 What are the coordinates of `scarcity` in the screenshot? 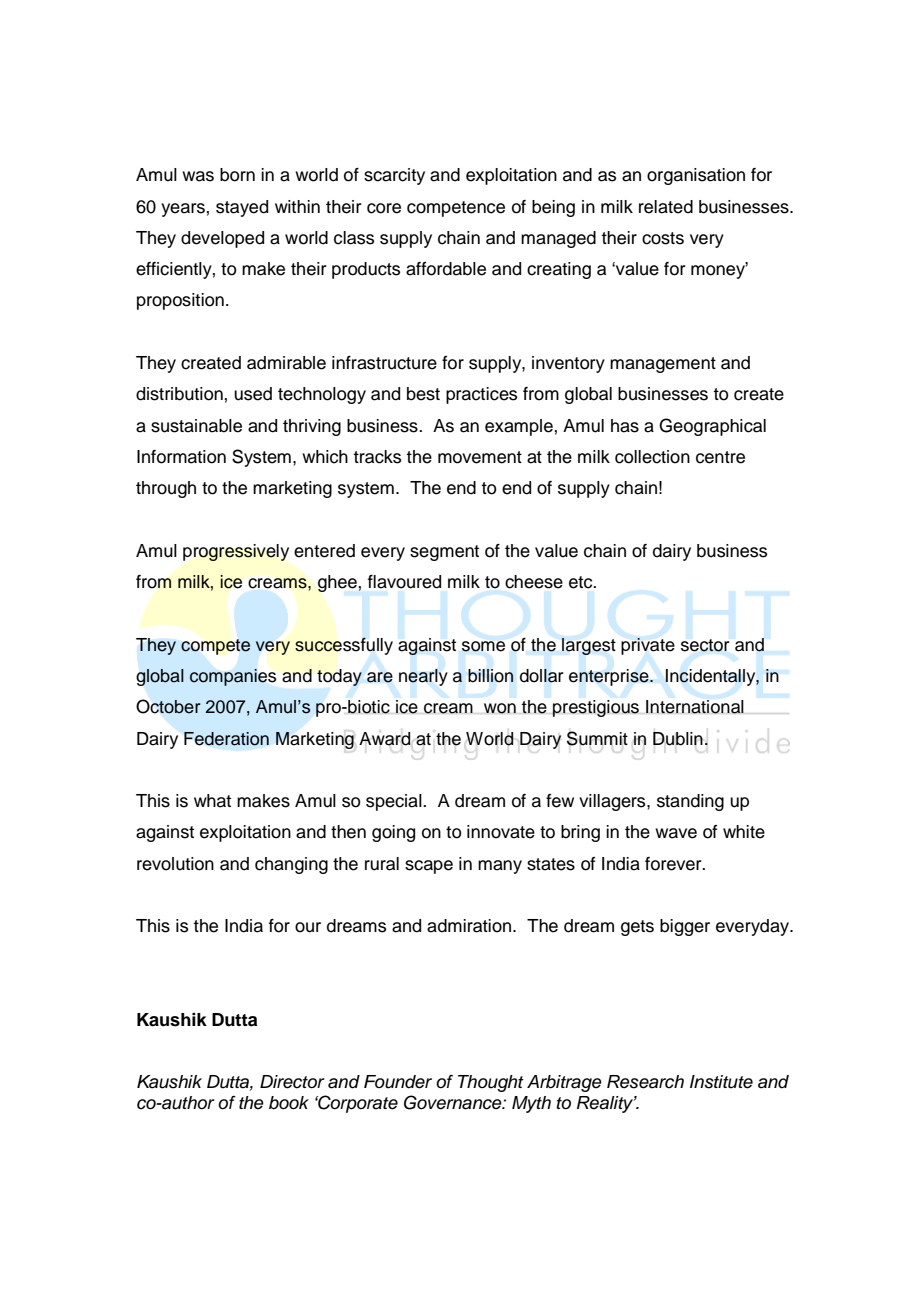 It's located at (394, 176).
